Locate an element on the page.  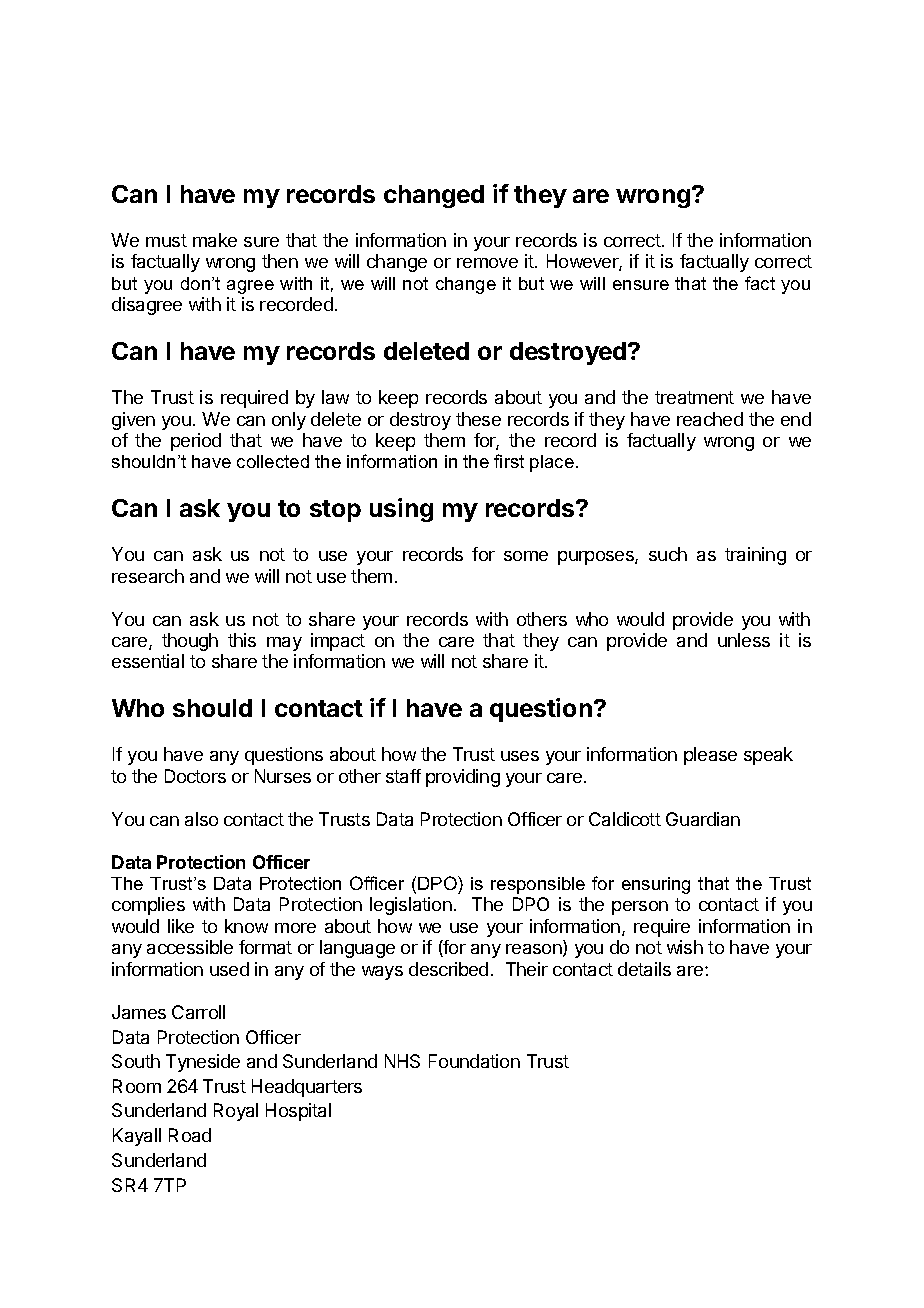
reached is located at coordinates (710, 419).
